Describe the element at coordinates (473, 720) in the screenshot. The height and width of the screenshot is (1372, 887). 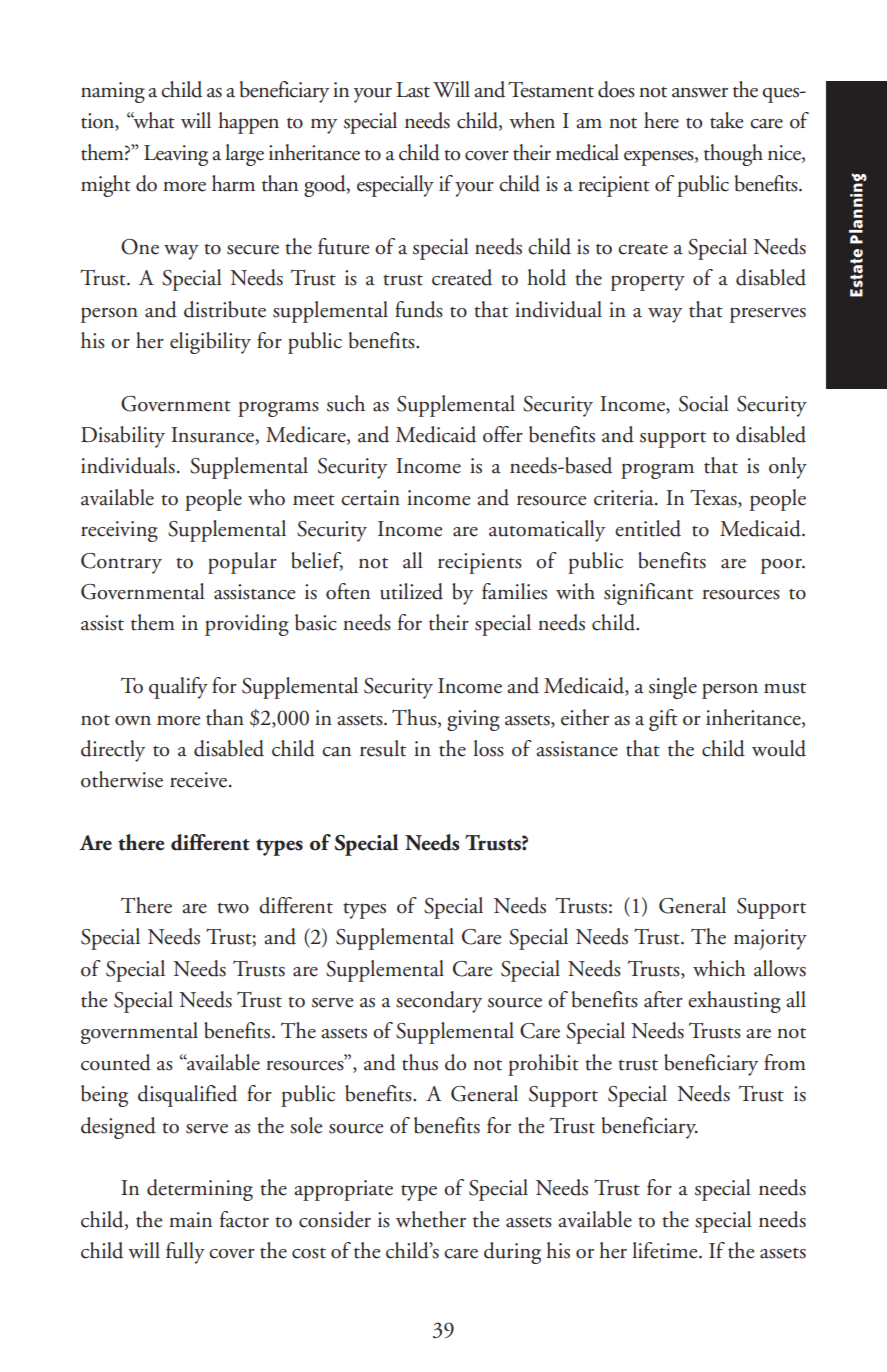
I see `giving` at that location.
